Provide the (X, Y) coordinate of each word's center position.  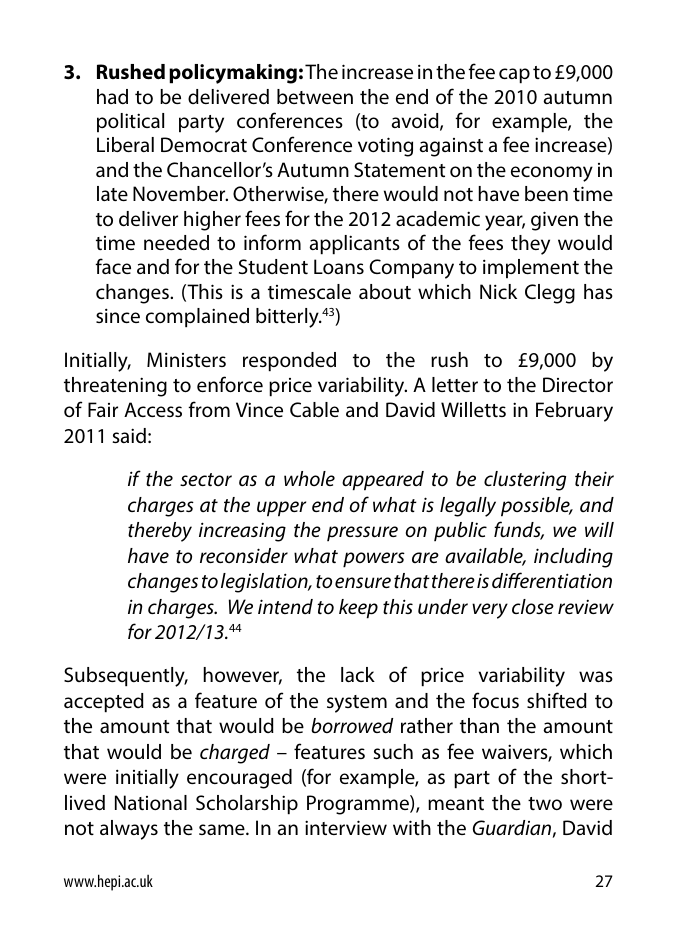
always (129, 830)
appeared (383, 481)
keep (358, 609)
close (533, 606)
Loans (339, 266)
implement (531, 269)
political (130, 123)
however (242, 676)
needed (176, 242)
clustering (525, 481)
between (315, 96)
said (129, 436)
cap (514, 76)
